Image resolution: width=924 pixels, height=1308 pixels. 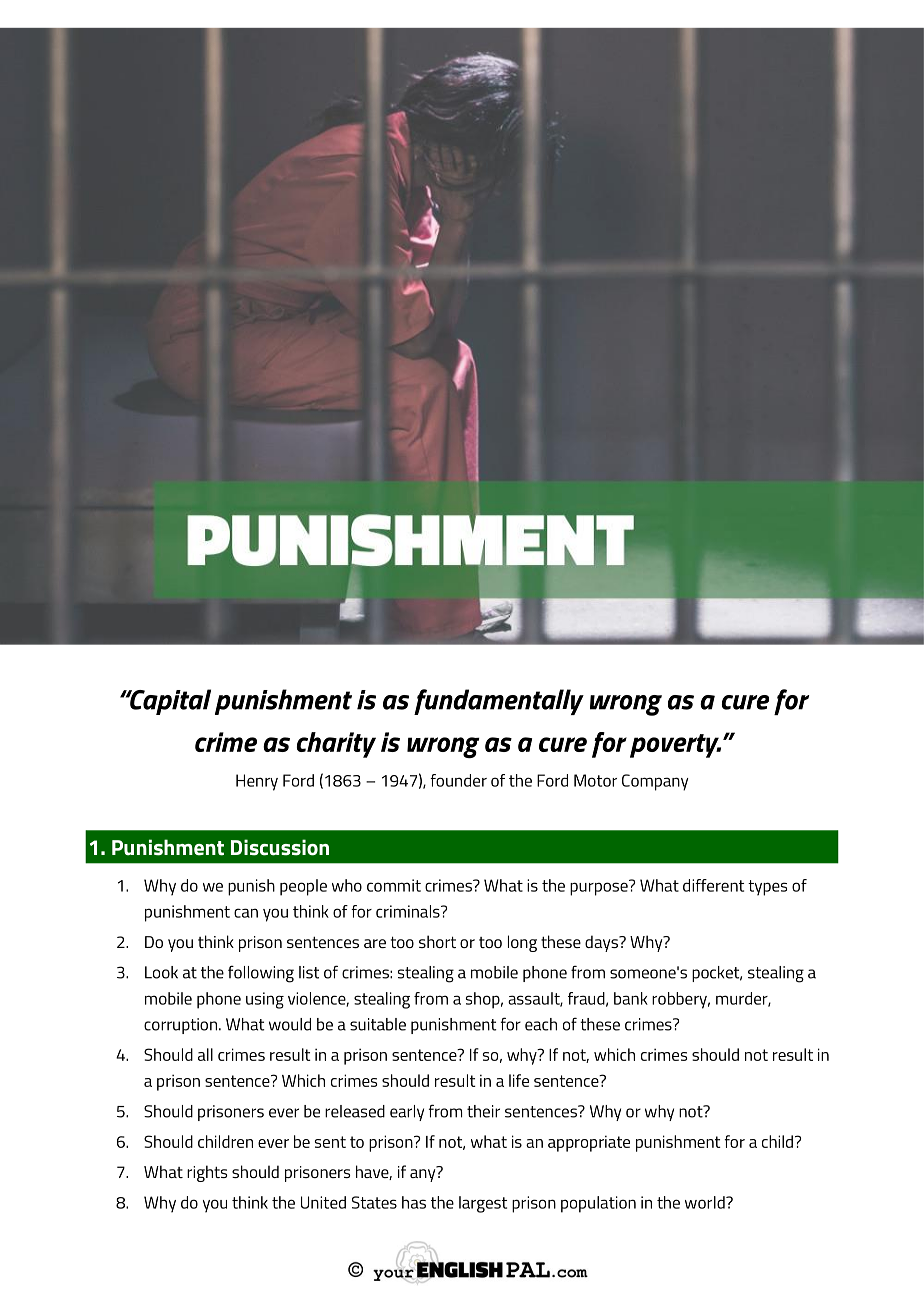 What do you see at coordinates (265, 1000) in the screenshot?
I see `using` at bounding box center [265, 1000].
